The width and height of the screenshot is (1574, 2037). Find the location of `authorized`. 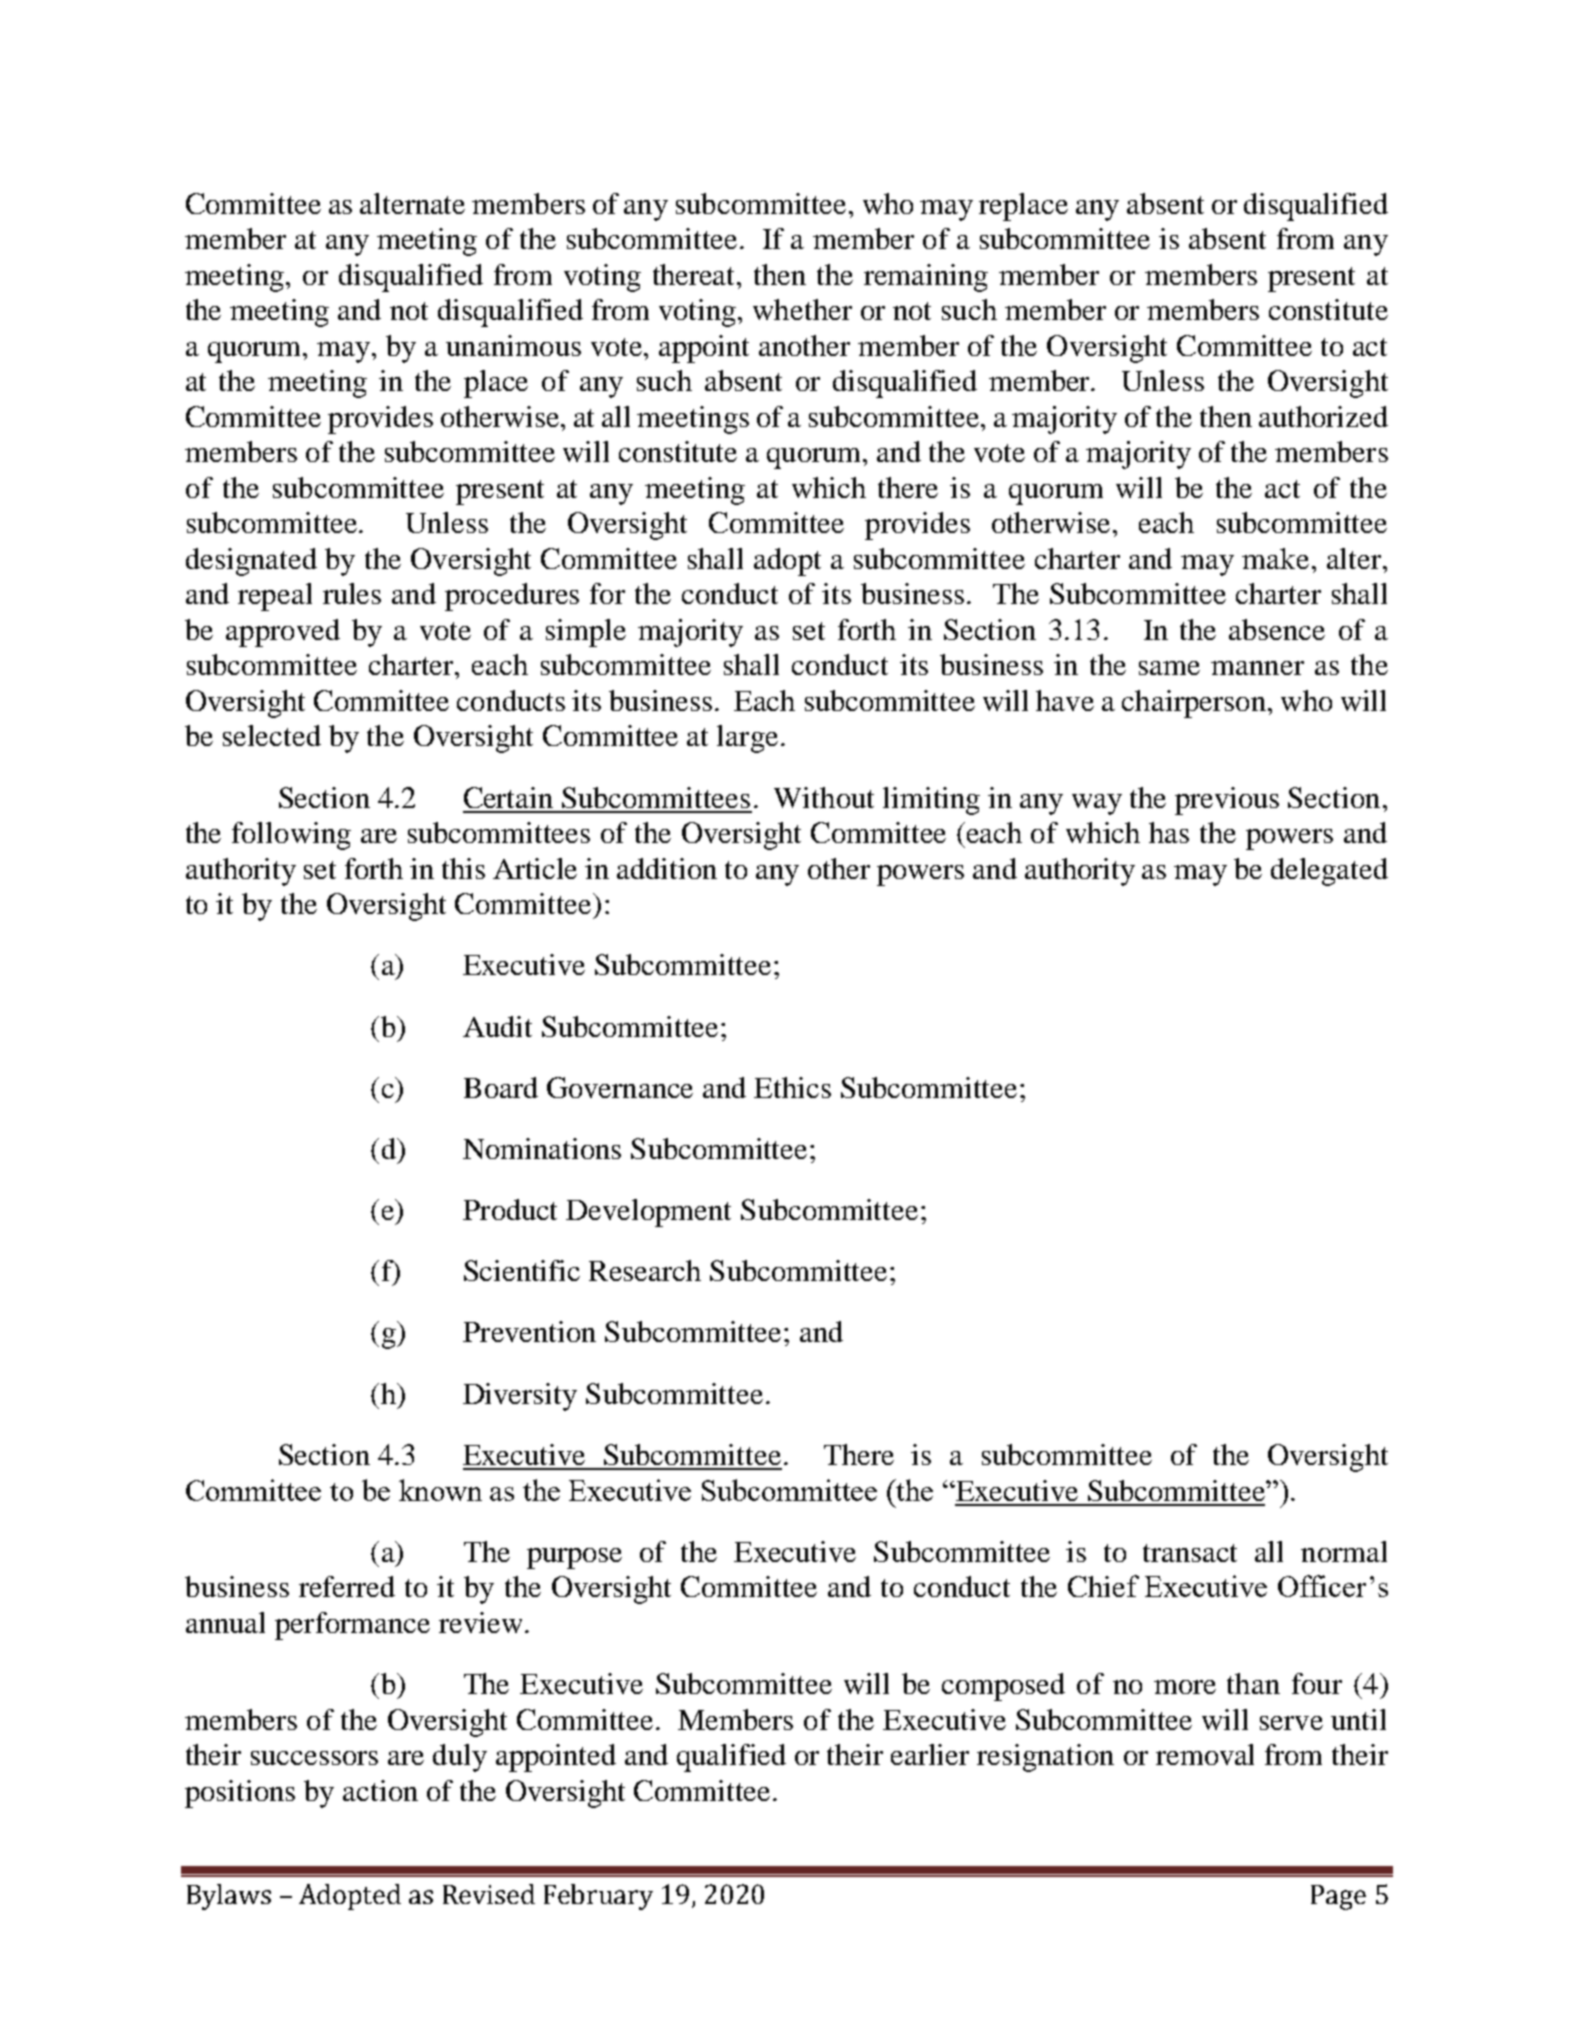

authorized is located at coordinates (1323, 416).
